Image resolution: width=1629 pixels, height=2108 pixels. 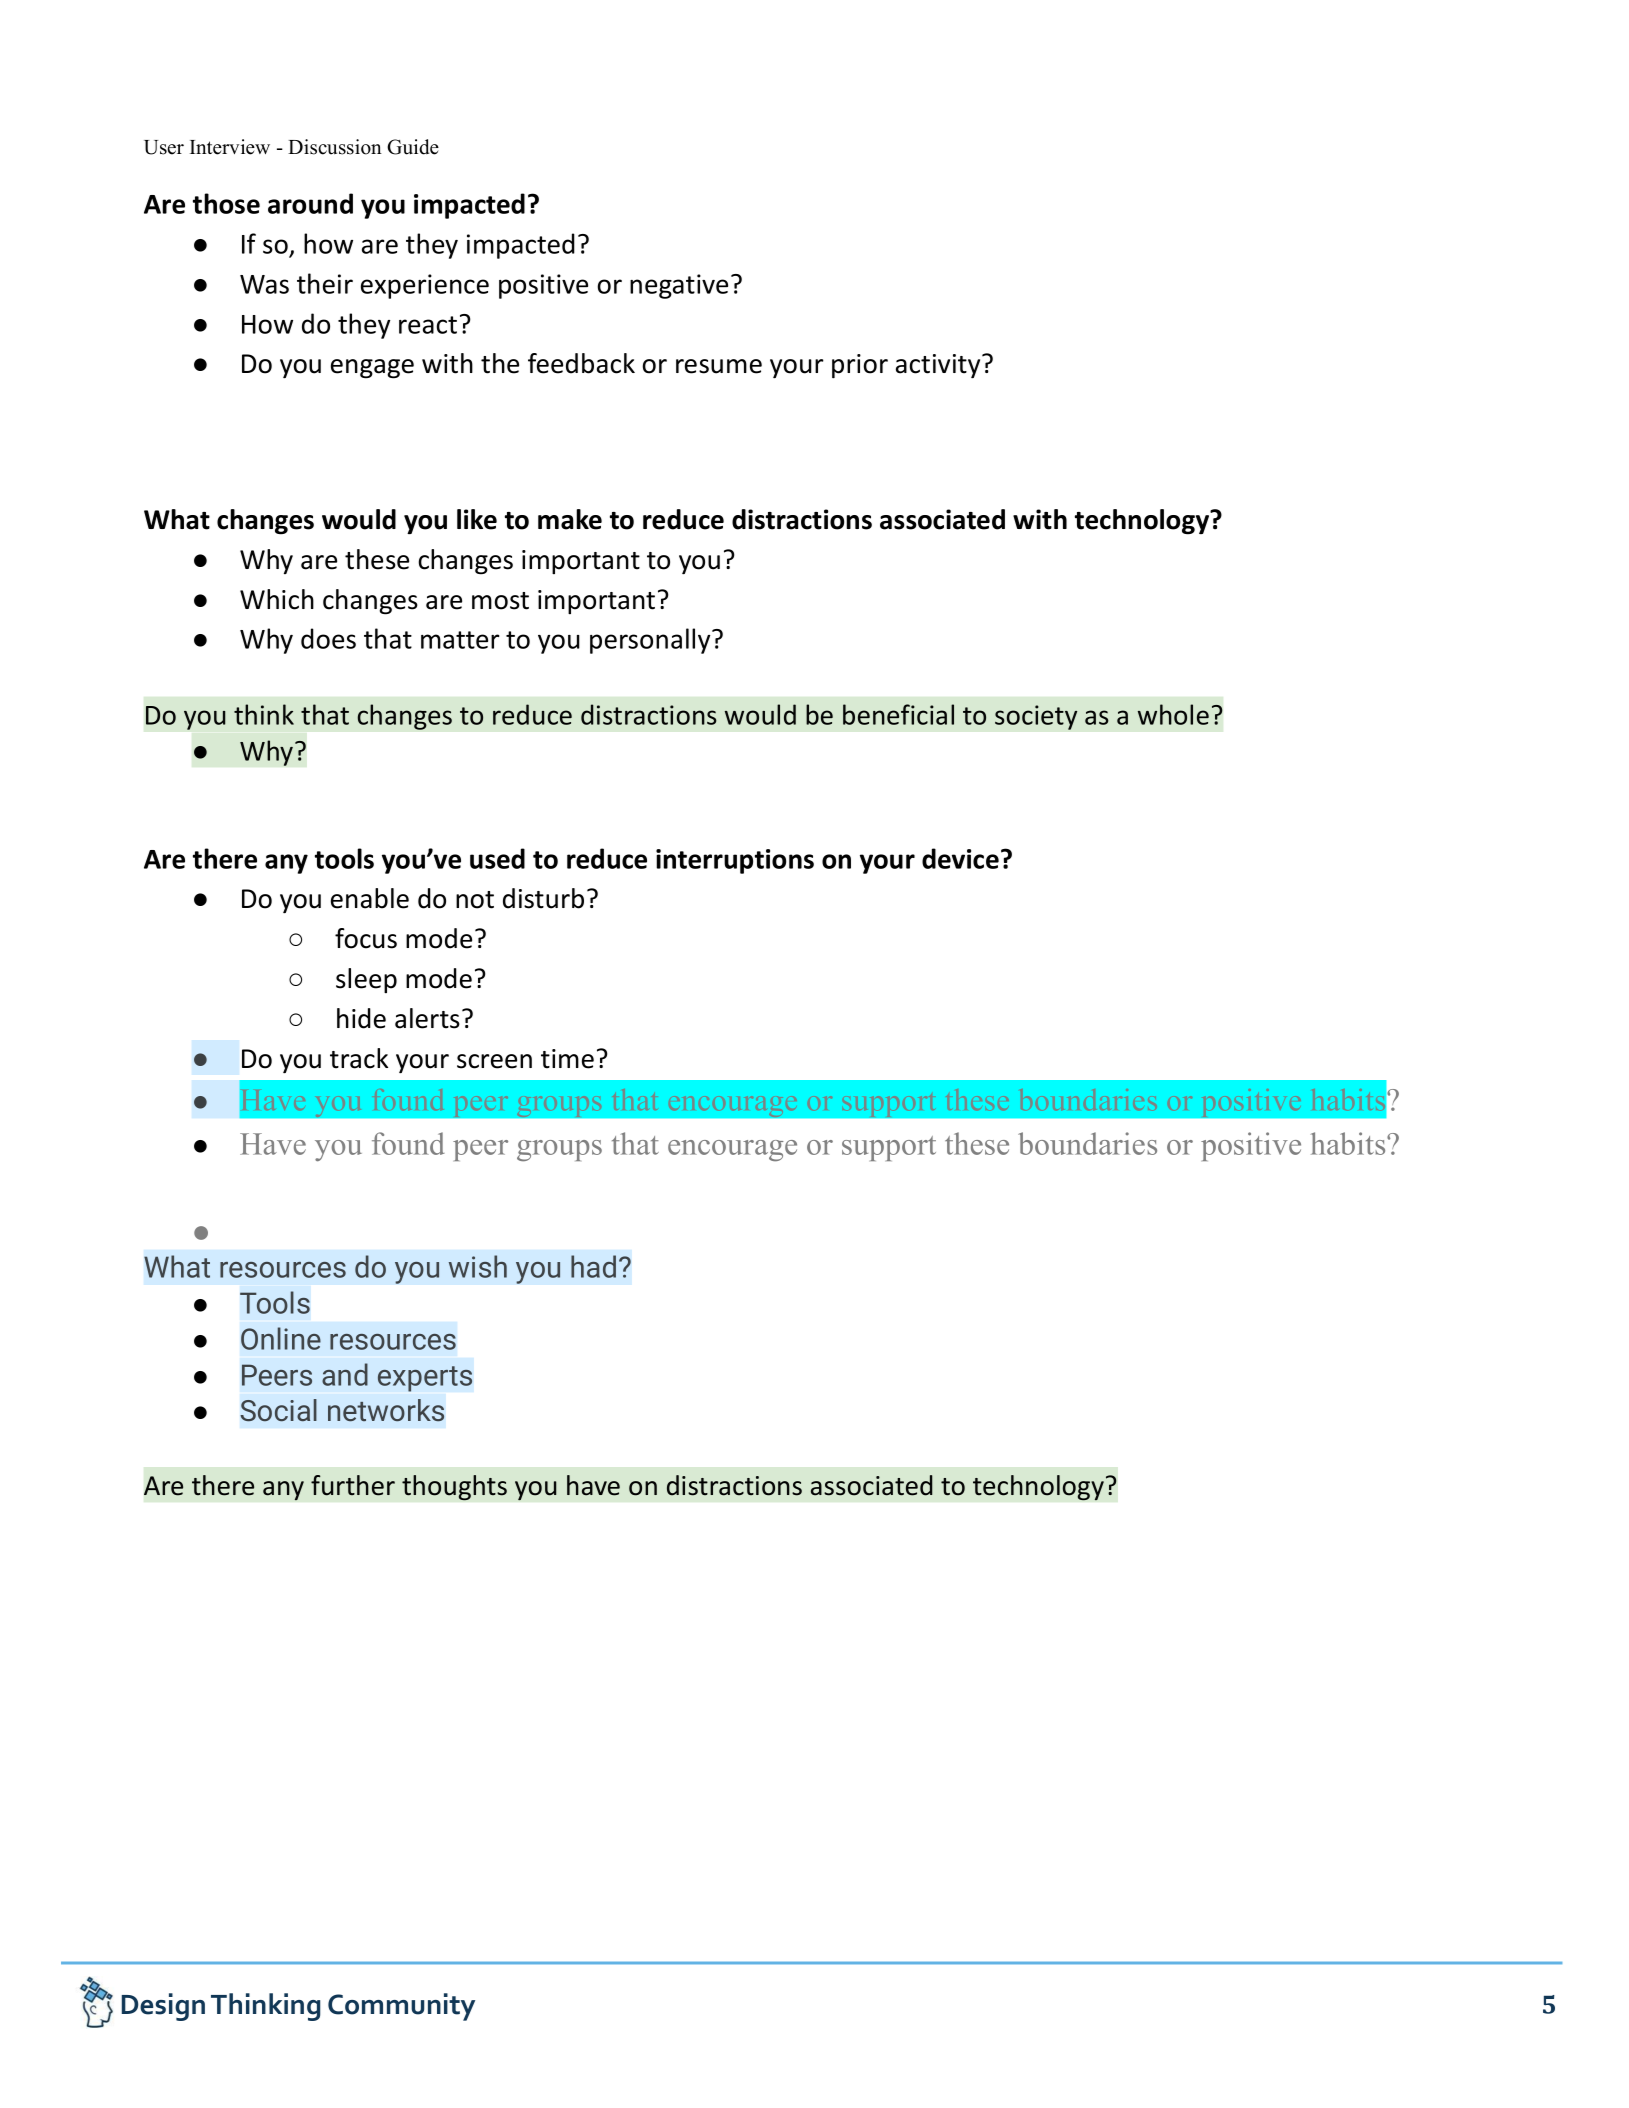 What do you see at coordinates (310, 203) in the screenshot?
I see `around` at bounding box center [310, 203].
